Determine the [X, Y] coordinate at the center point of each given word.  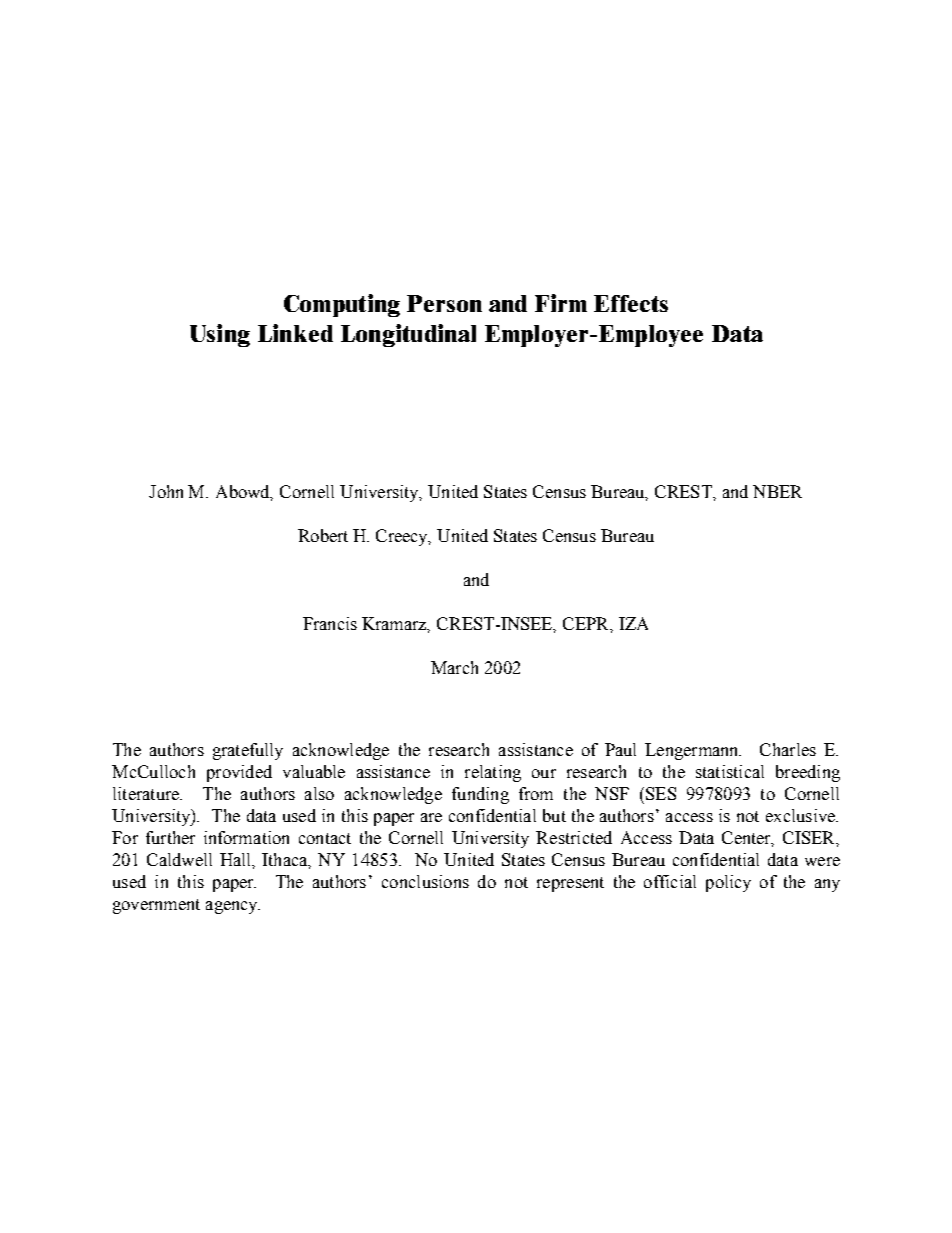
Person [444, 303]
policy [728, 883]
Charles [788, 749]
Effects [631, 303]
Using [220, 335]
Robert [323, 535]
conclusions [425, 881]
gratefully [248, 751]
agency [233, 907]
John [166, 491]
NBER [777, 491]
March [454, 667]
